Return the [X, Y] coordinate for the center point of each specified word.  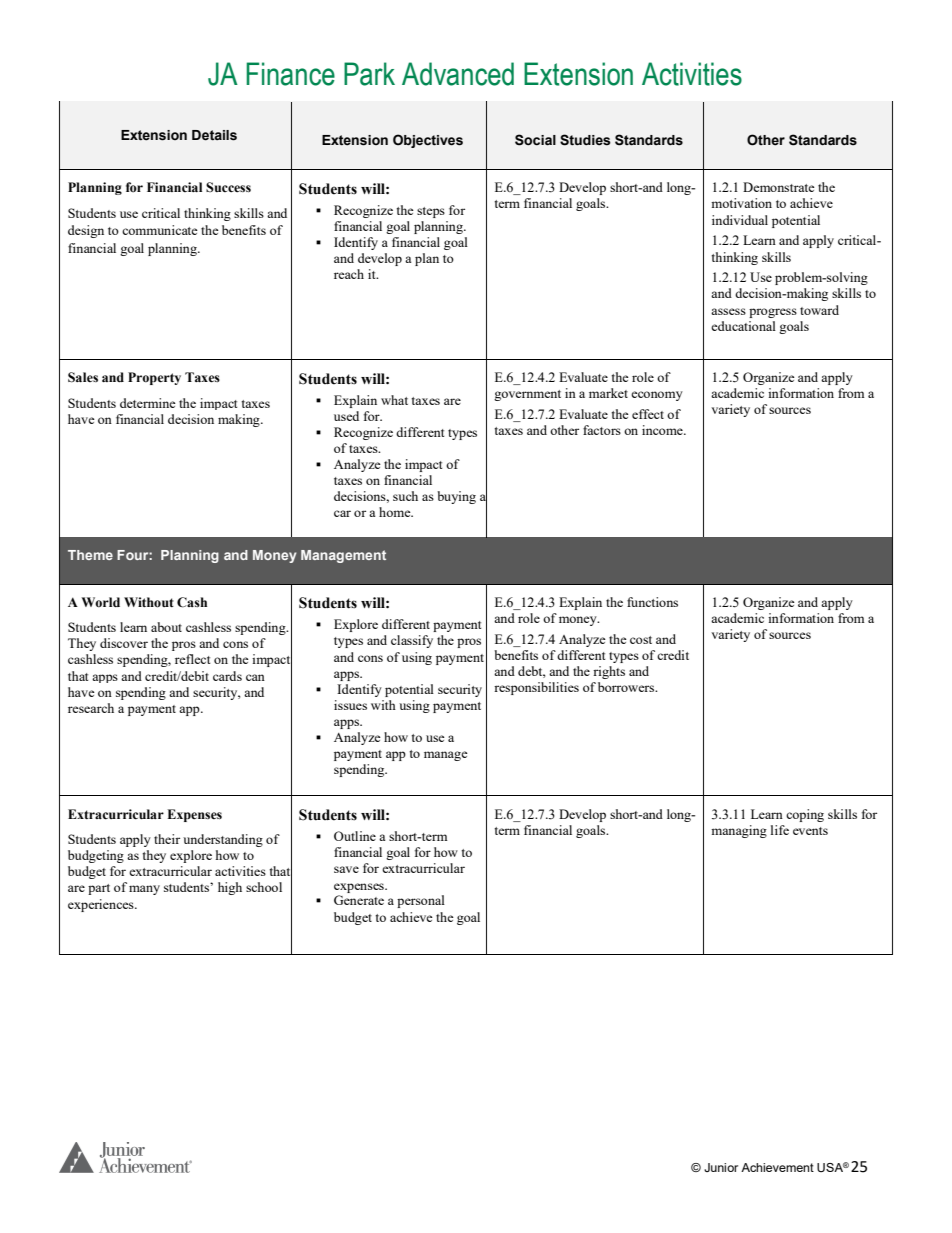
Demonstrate [779, 187]
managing [739, 831]
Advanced [458, 74]
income [663, 430]
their [167, 839]
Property [154, 378]
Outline [355, 836]
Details [214, 135]
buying [456, 497]
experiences [102, 905]
